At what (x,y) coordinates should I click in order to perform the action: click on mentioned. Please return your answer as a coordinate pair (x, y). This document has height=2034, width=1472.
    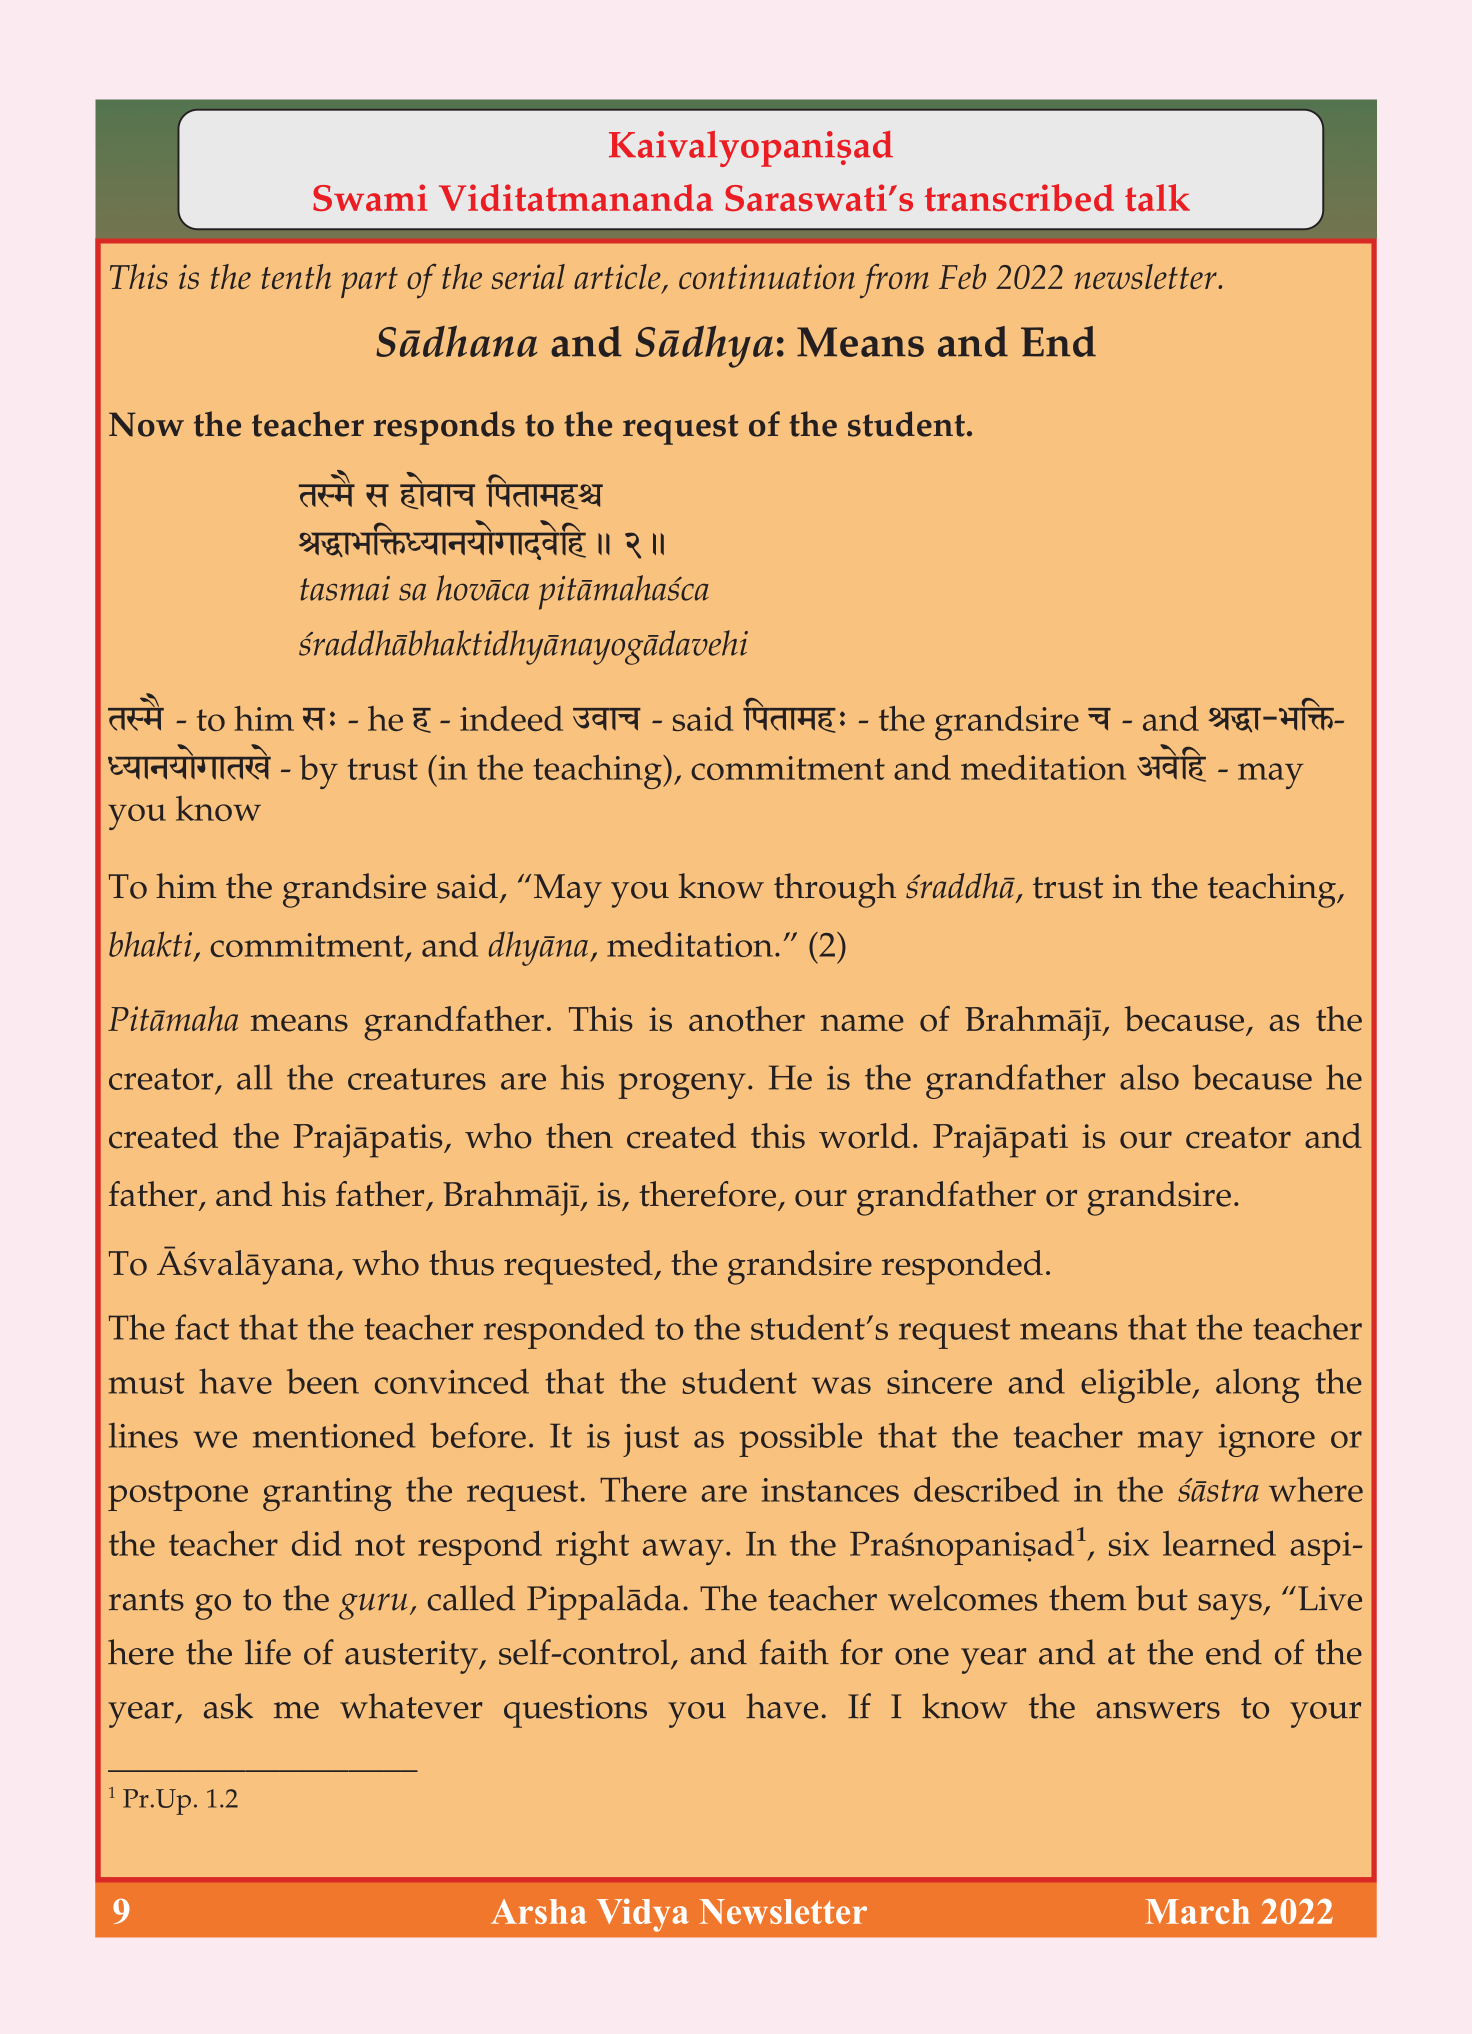
    Looking at the image, I should click on (334, 1435).
